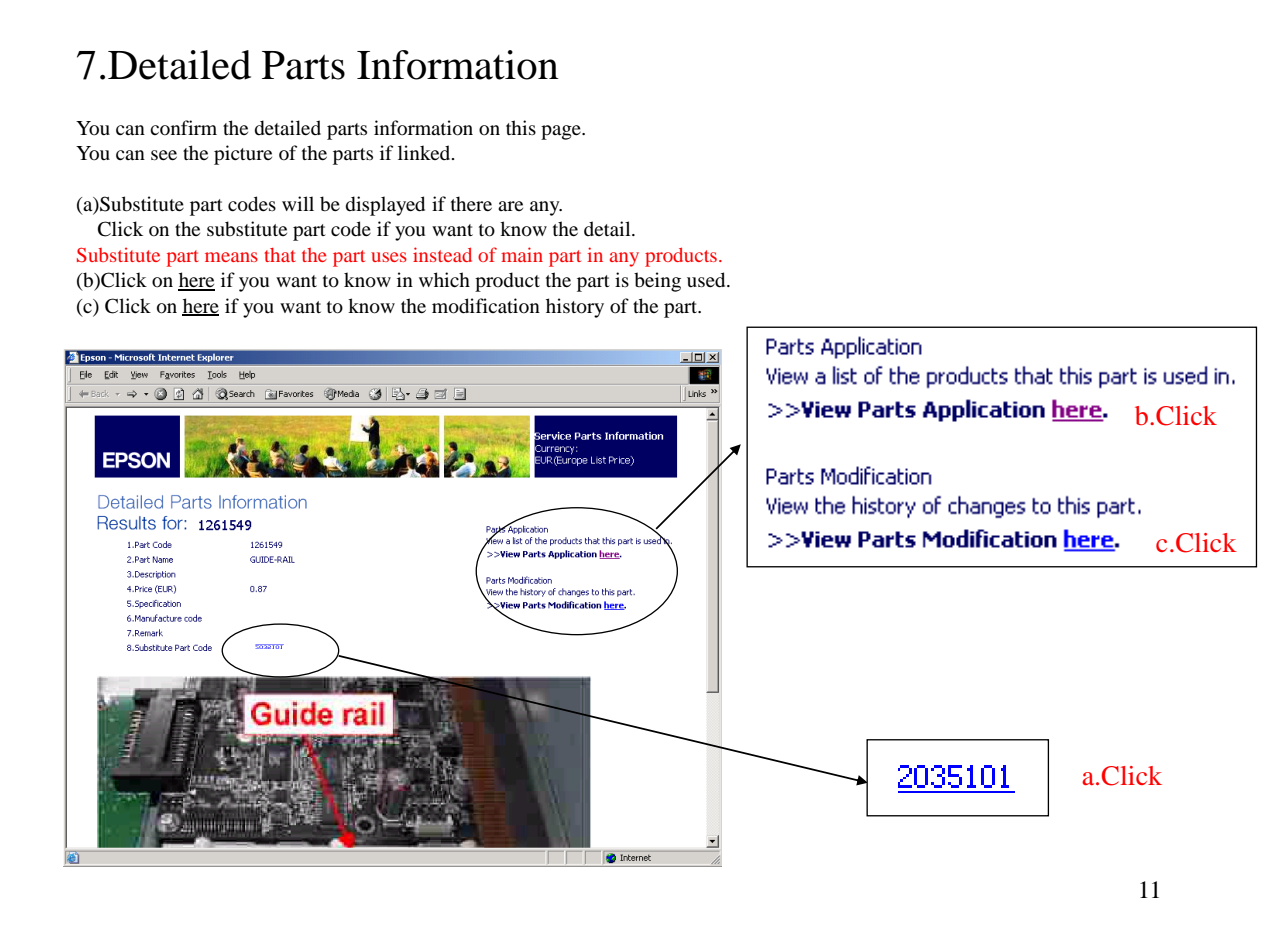 This screenshot has height=952, width=1270. Describe the element at coordinates (657, 282) in the screenshot. I see `being` at that location.
